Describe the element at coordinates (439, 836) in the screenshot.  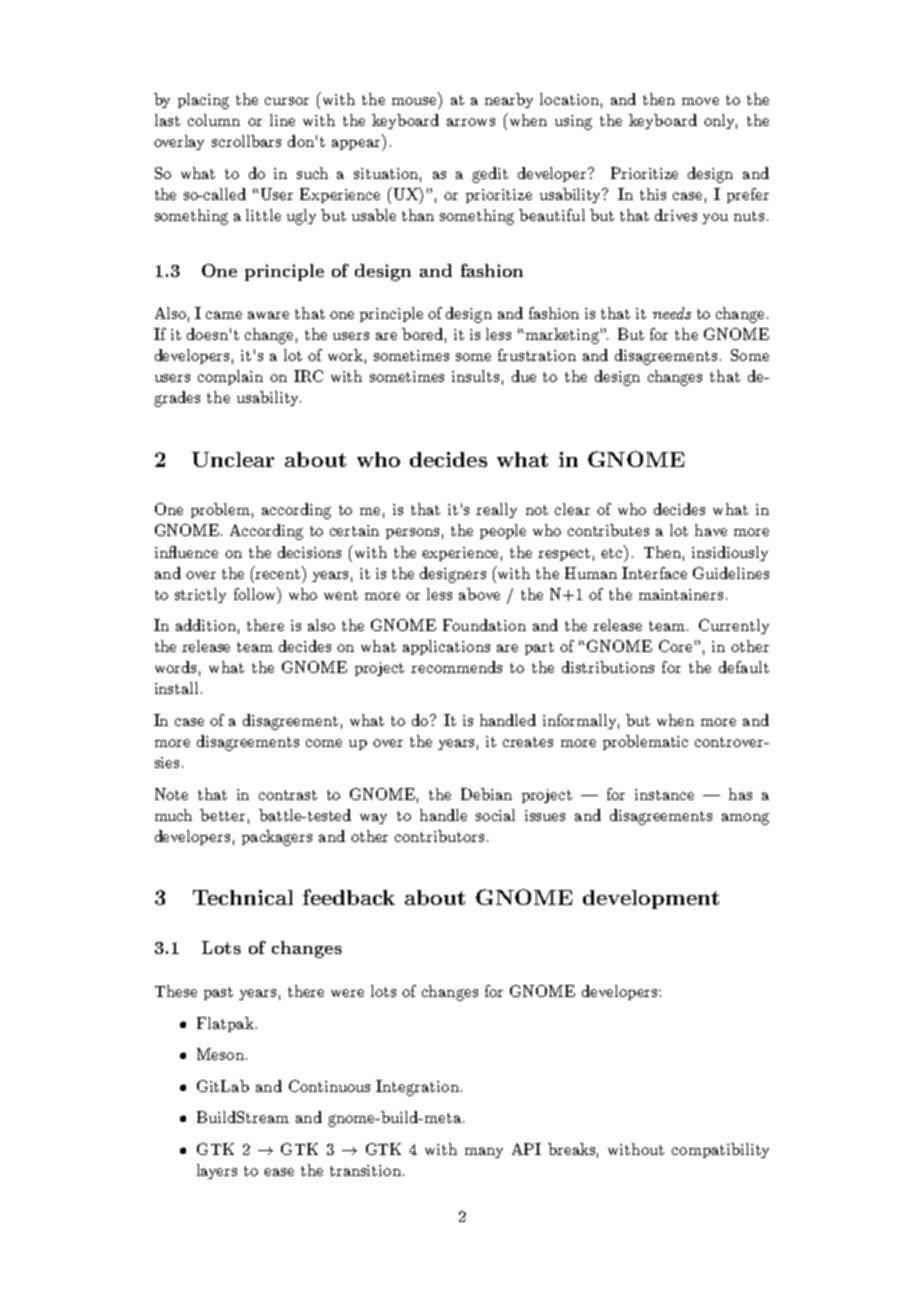
I see `contributors` at that location.
